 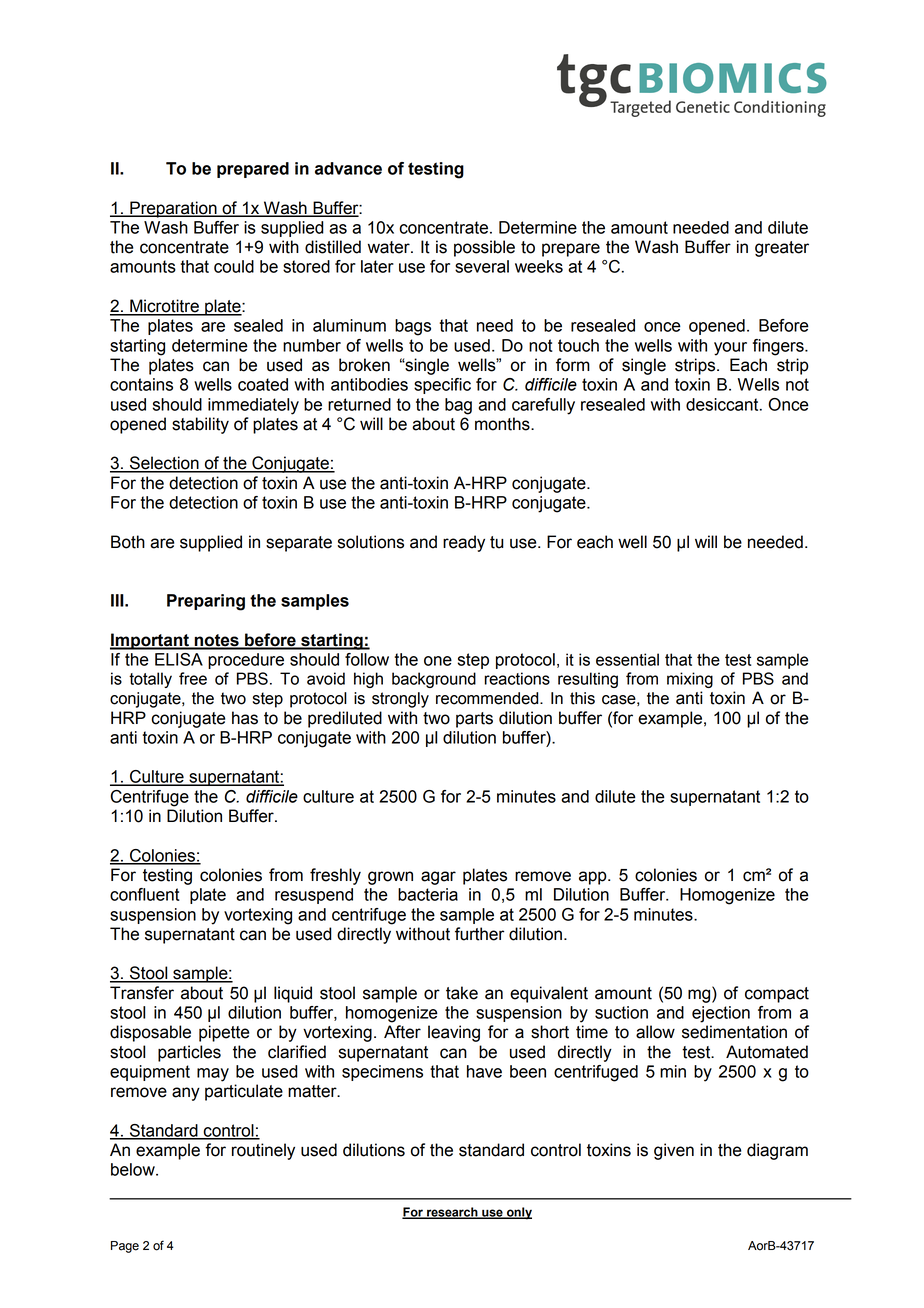 I want to click on greater, so click(x=782, y=249).
